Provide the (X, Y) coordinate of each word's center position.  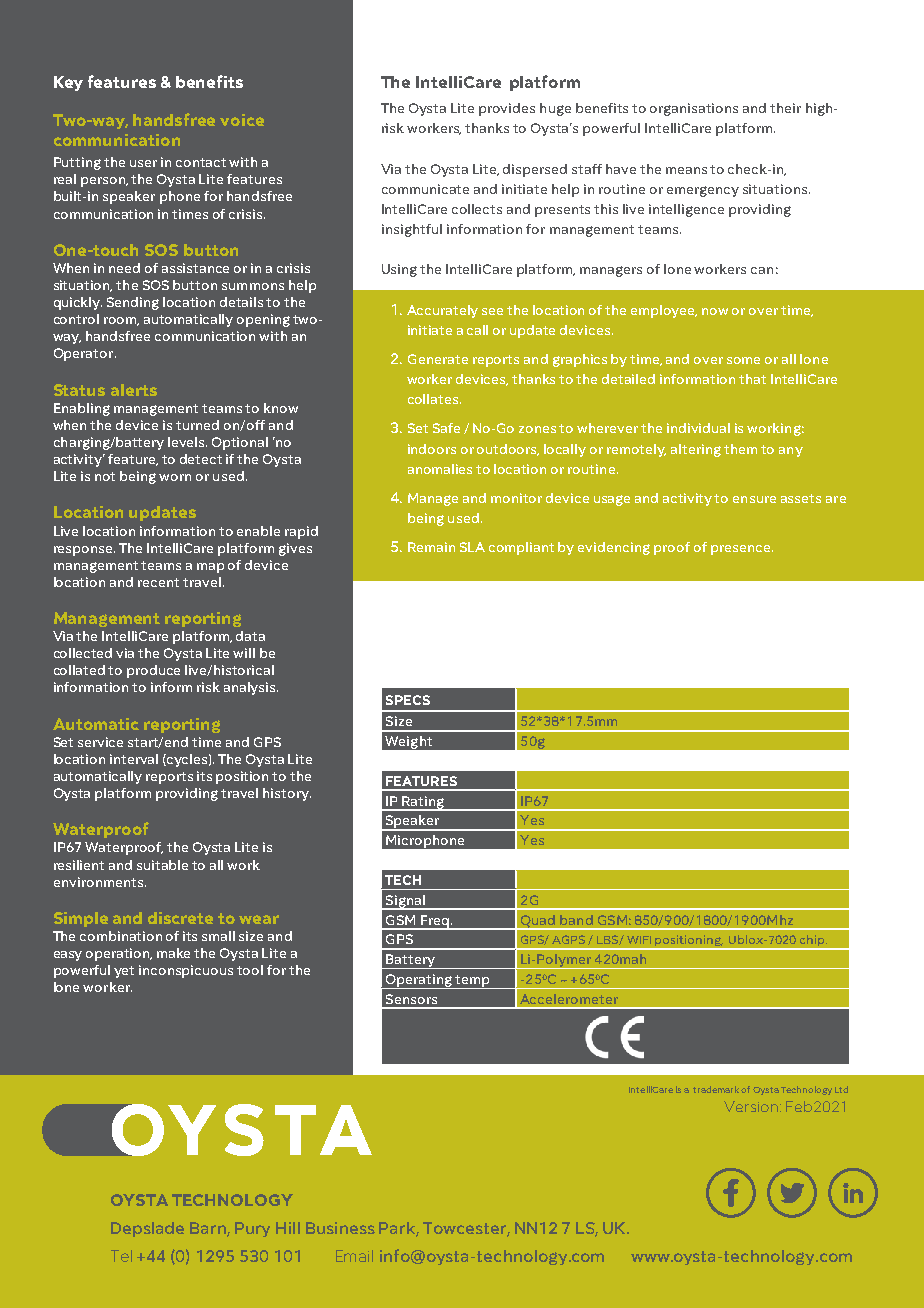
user (143, 163)
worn (175, 477)
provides (507, 109)
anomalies (440, 469)
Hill (288, 1228)
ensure (754, 499)
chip (812, 942)
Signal (405, 902)
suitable (162, 865)
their (785, 108)
